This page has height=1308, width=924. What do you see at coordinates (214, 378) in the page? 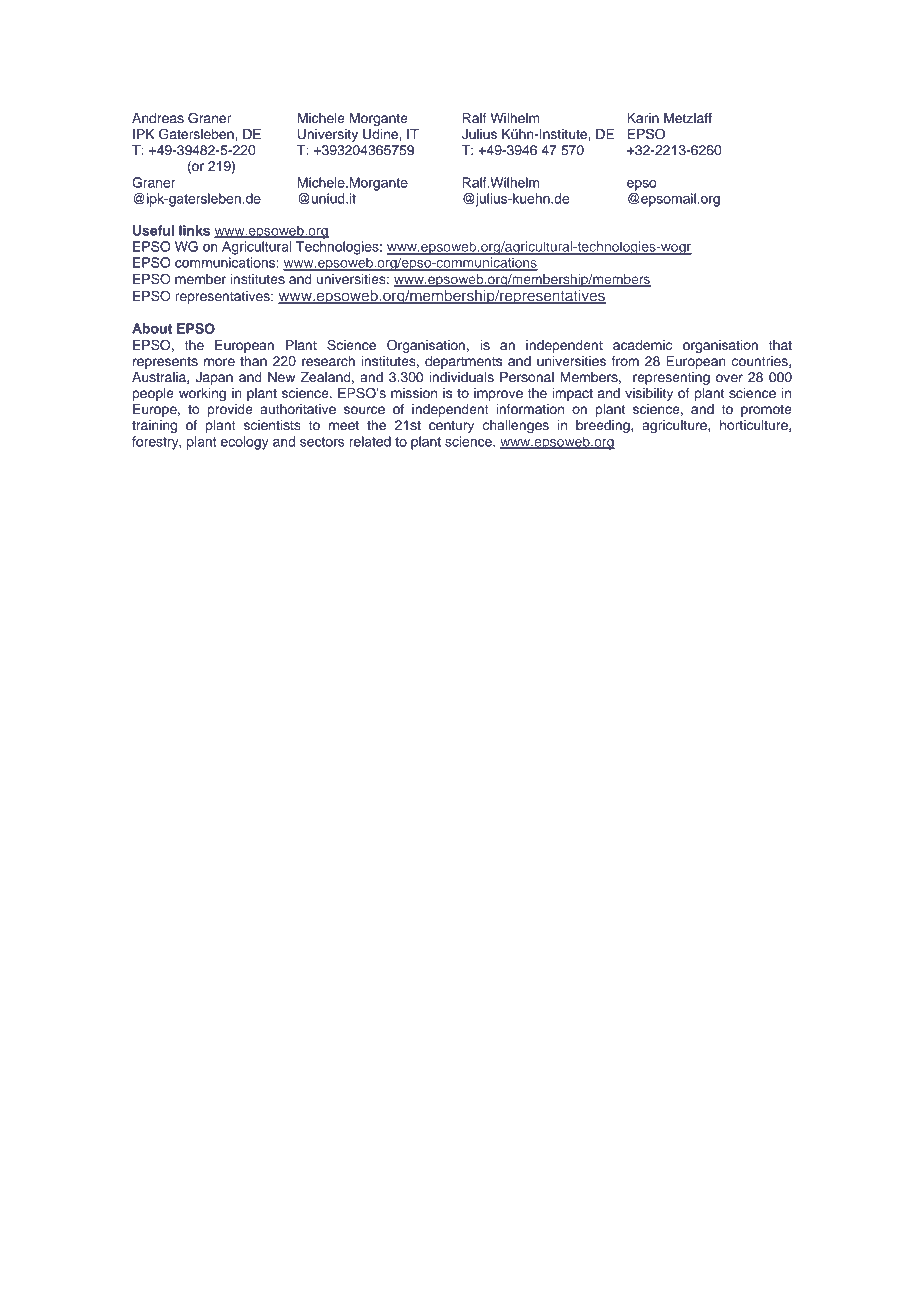
I see `Japan` at bounding box center [214, 378].
